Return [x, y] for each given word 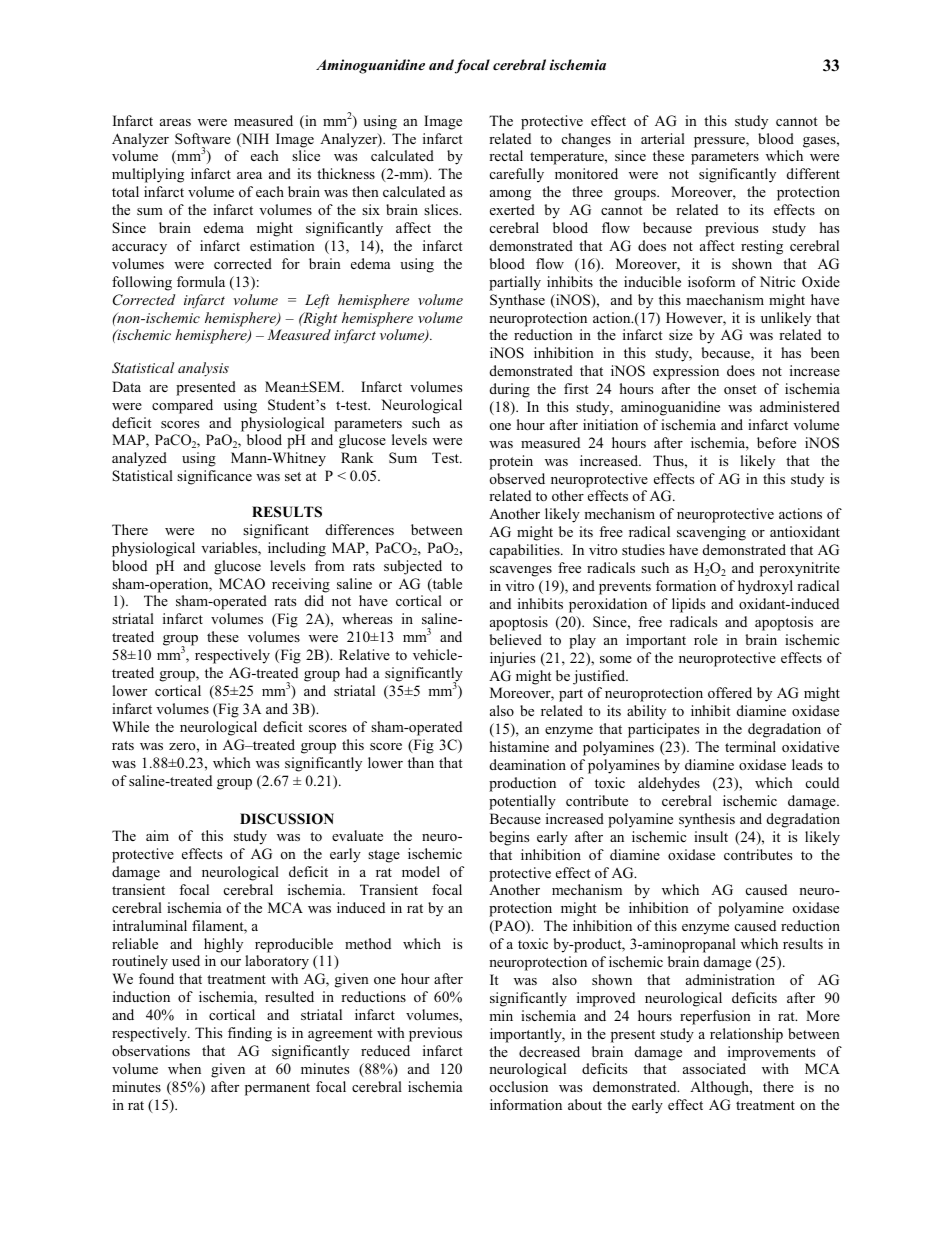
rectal [506, 155]
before [776, 442]
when [184, 1068]
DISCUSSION [287, 819]
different [813, 173]
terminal [750, 746]
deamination [528, 764]
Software [203, 139]
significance [214, 477]
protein [511, 462]
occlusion [519, 1086]
